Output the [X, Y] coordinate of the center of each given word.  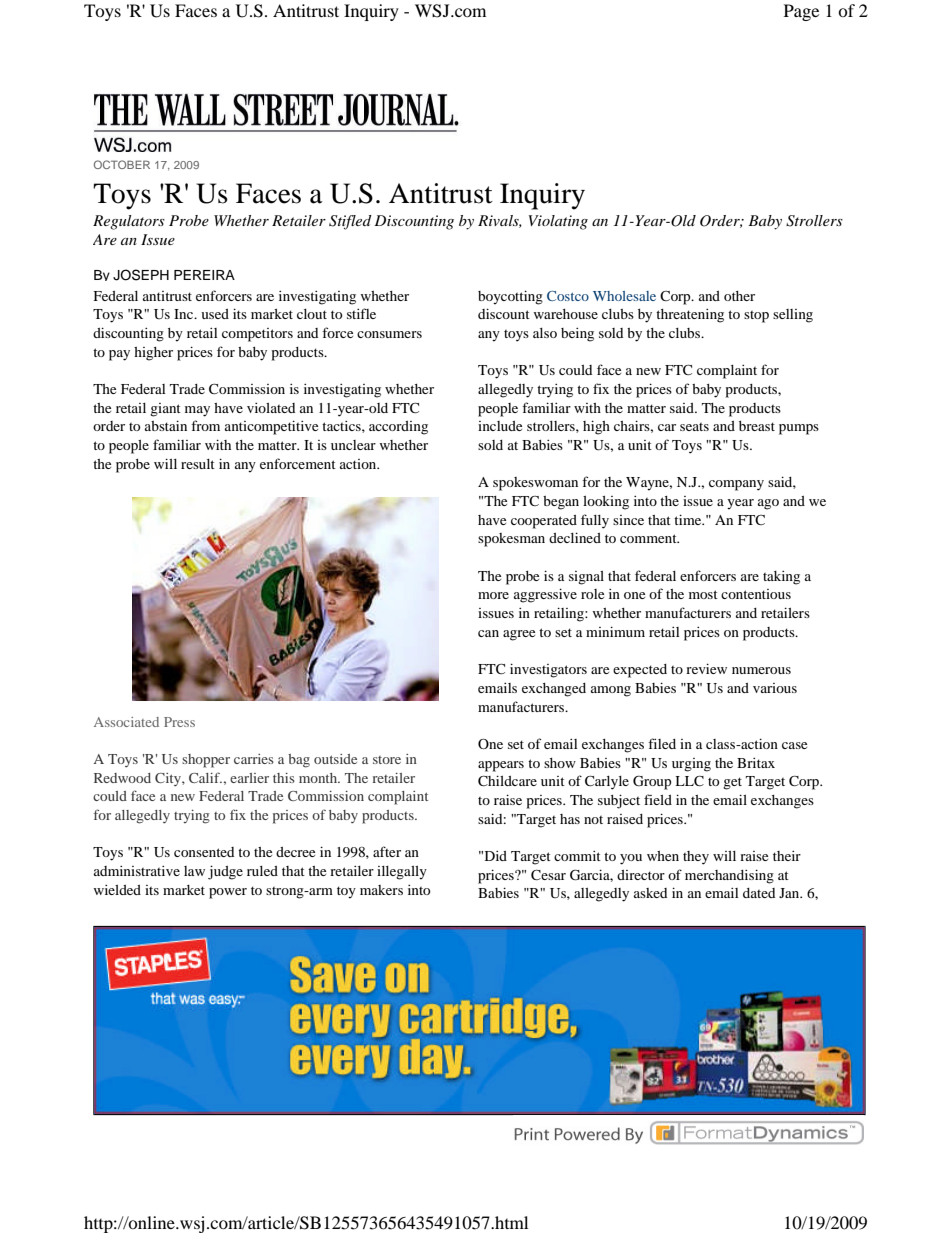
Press [179, 722]
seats [694, 427]
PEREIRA [204, 275]
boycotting [510, 297]
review [706, 668]
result [198, 464]
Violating [558, 222]
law [194, 871]
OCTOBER [122, 164]
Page [801, 12]
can [488, 633]
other [739, 296]
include [500, 426]
